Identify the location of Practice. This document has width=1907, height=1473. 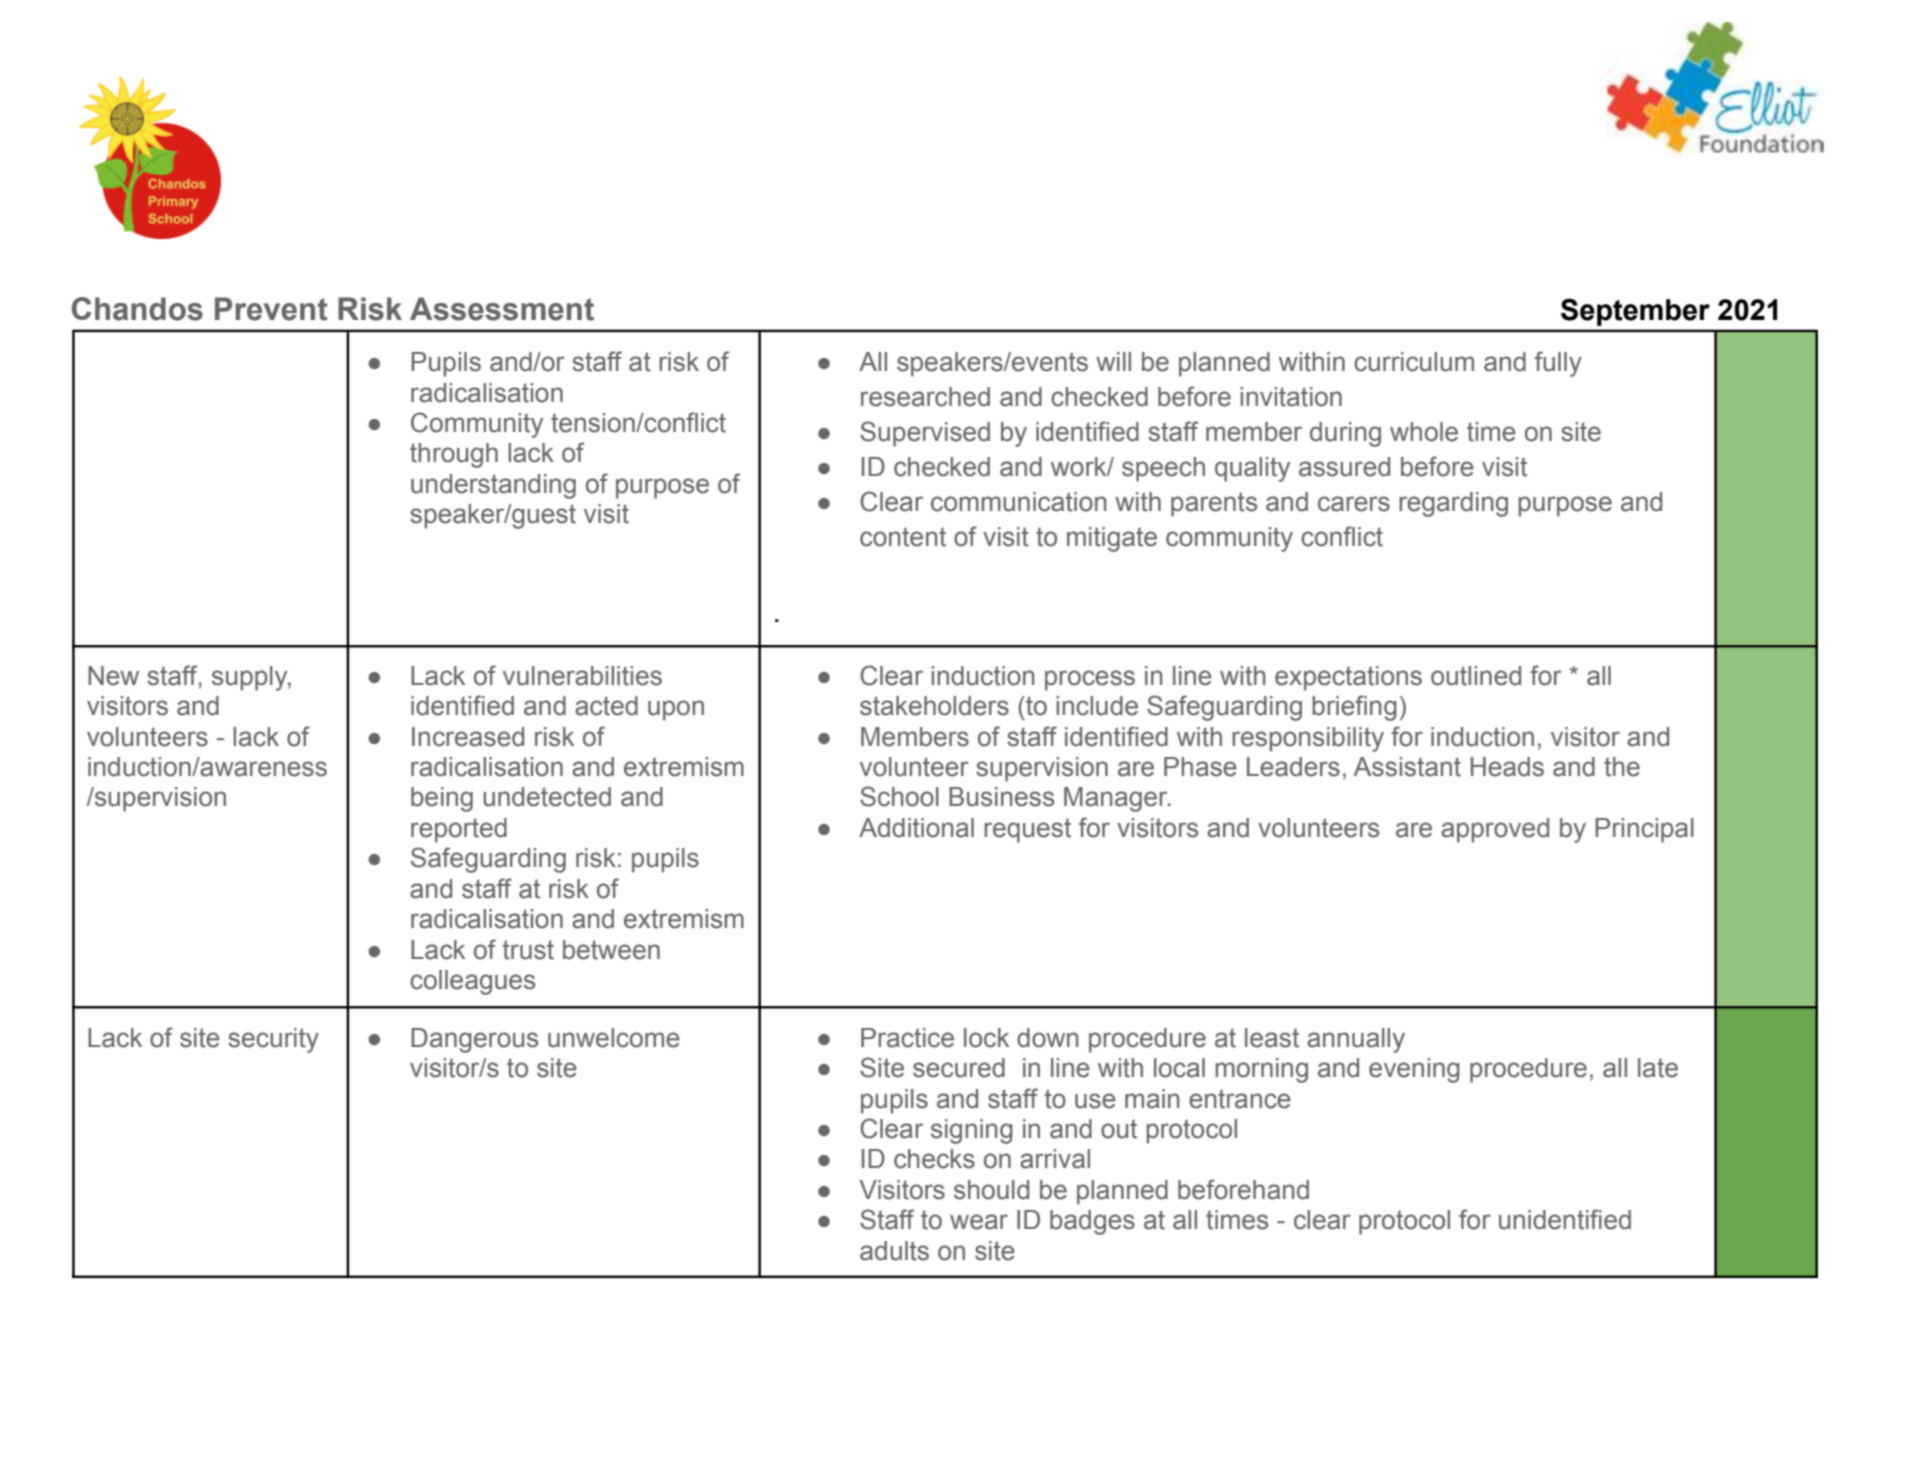
(907, 1038).
